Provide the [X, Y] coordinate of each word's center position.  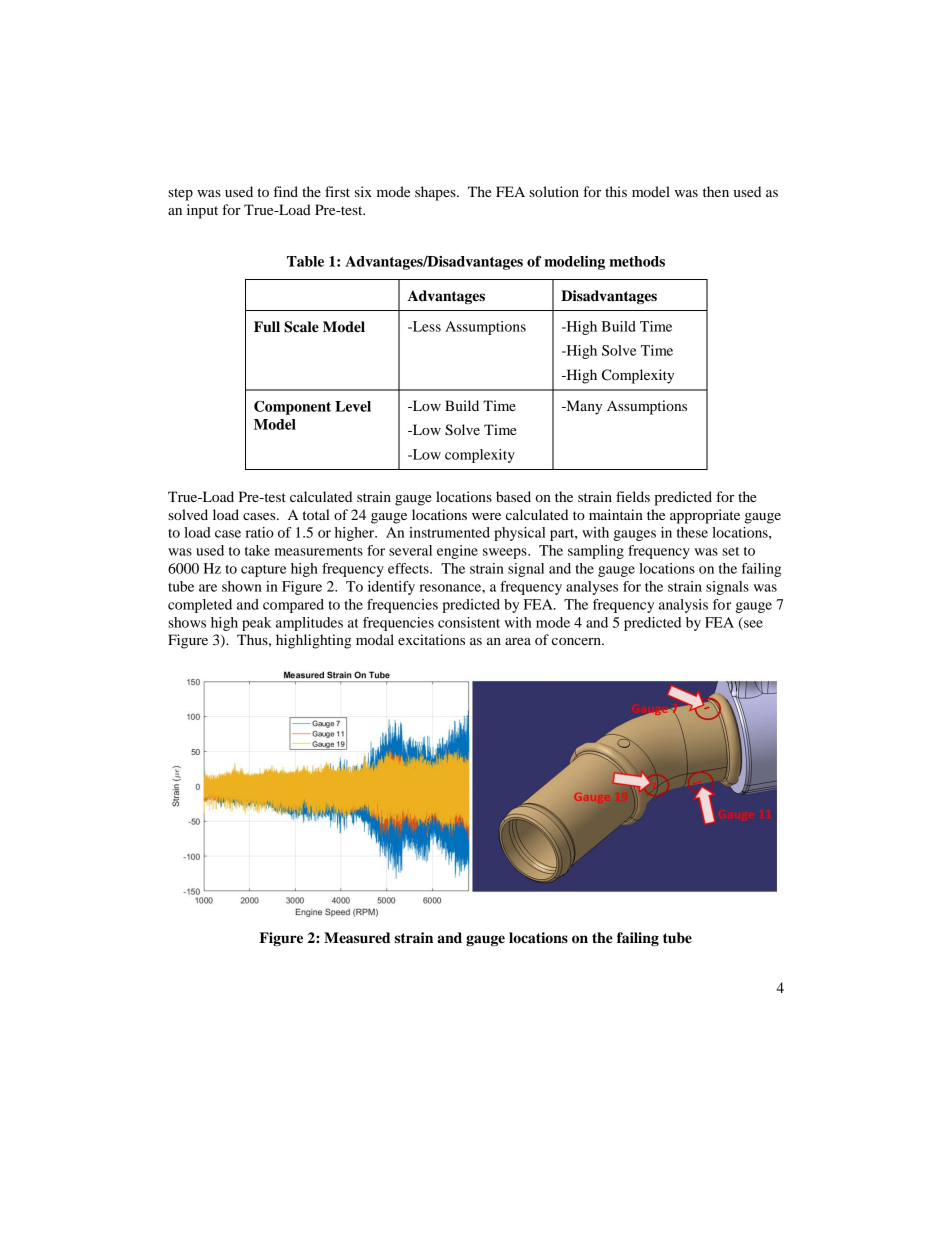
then [716, 191]
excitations [431, 639]
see [752, 625]
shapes [436, 193]
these [692, 532]
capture [264, 571]
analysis [683, 606]
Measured [357, 938]
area [518, 641]
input [202, 211]
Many [583, 407]
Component [292, 408]
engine [457, 552]
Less [426, 326]
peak [257, 624]
